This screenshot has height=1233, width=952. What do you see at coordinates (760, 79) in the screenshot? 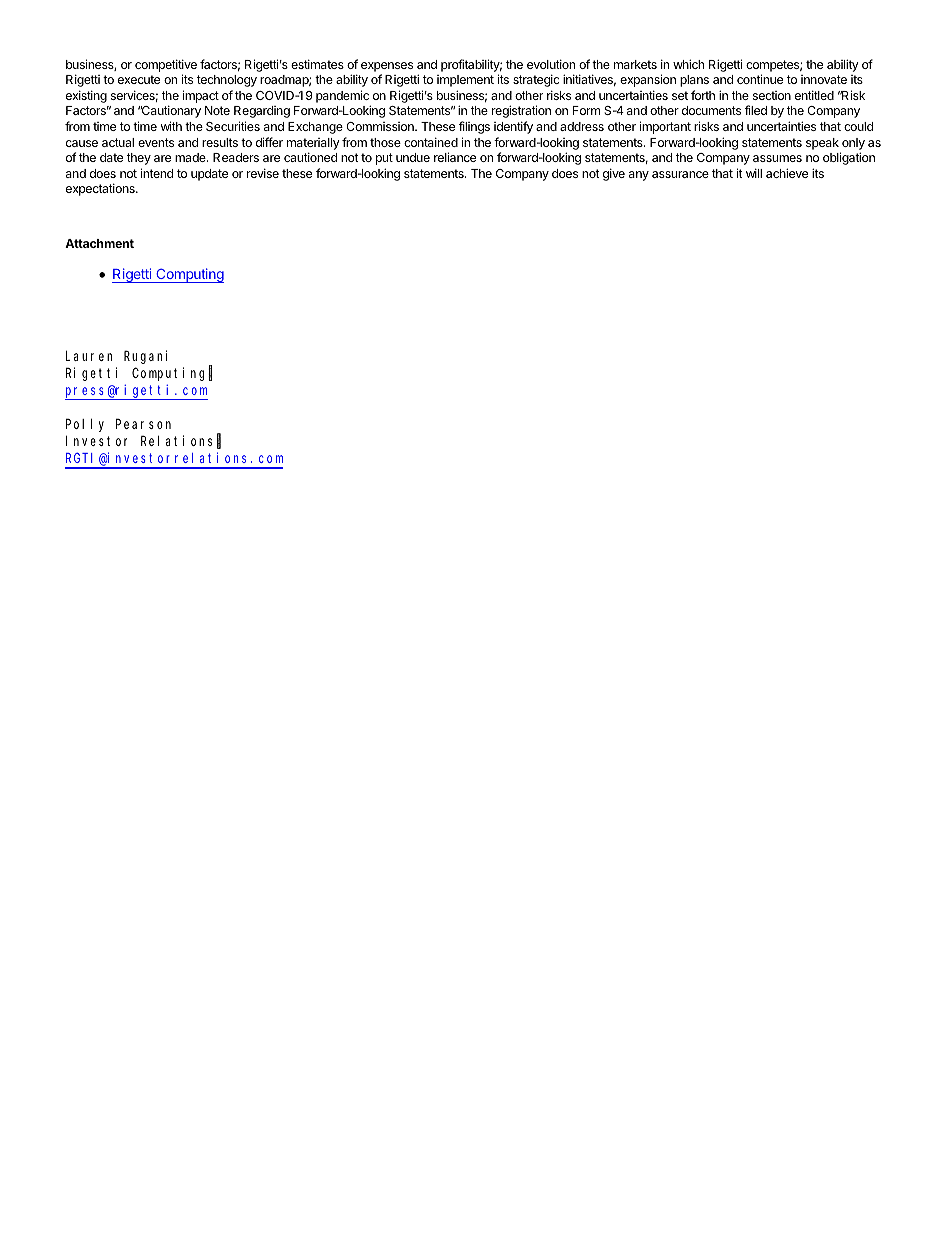
I see `continue` at bounding box center [760, 79].
